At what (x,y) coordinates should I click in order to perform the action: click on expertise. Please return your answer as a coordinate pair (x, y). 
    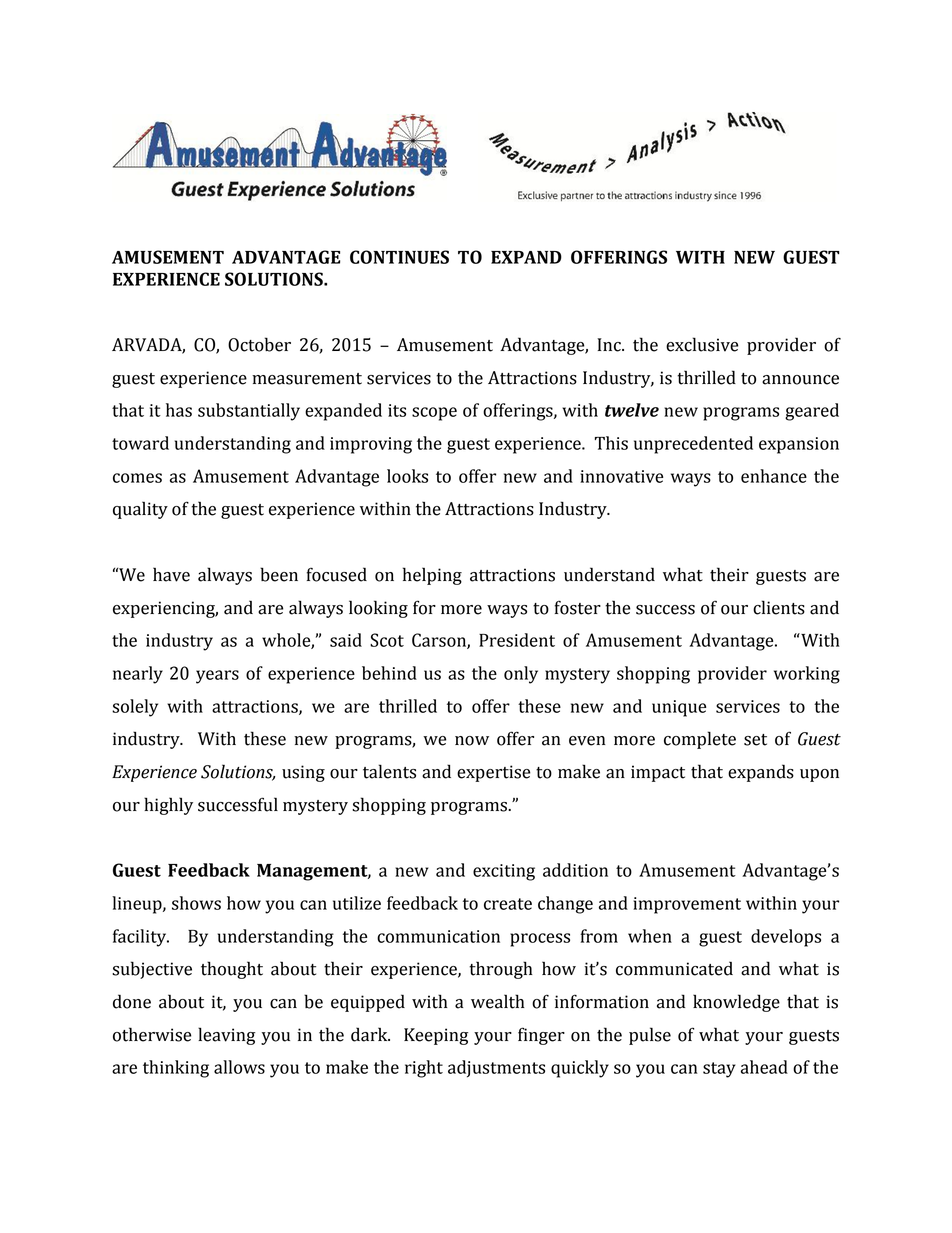
    Looking at the image, I should click on (493, 773).
